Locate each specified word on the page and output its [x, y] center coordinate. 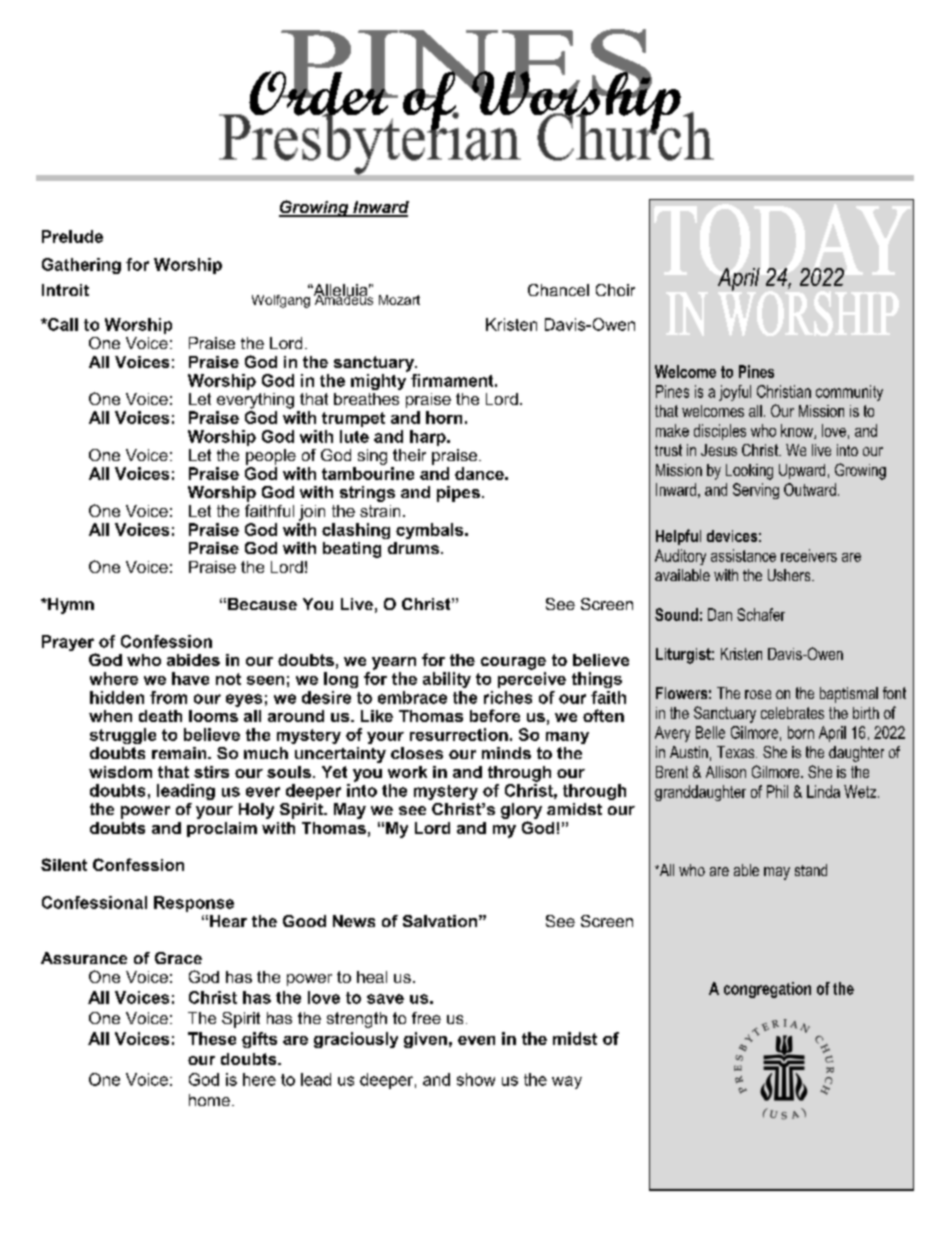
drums [413, 548]
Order [319, 93]
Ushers [790, 575]
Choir [615, 290]
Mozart [399, 300]
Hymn [70, 606]
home [209, 1100]
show [476, 1079]
